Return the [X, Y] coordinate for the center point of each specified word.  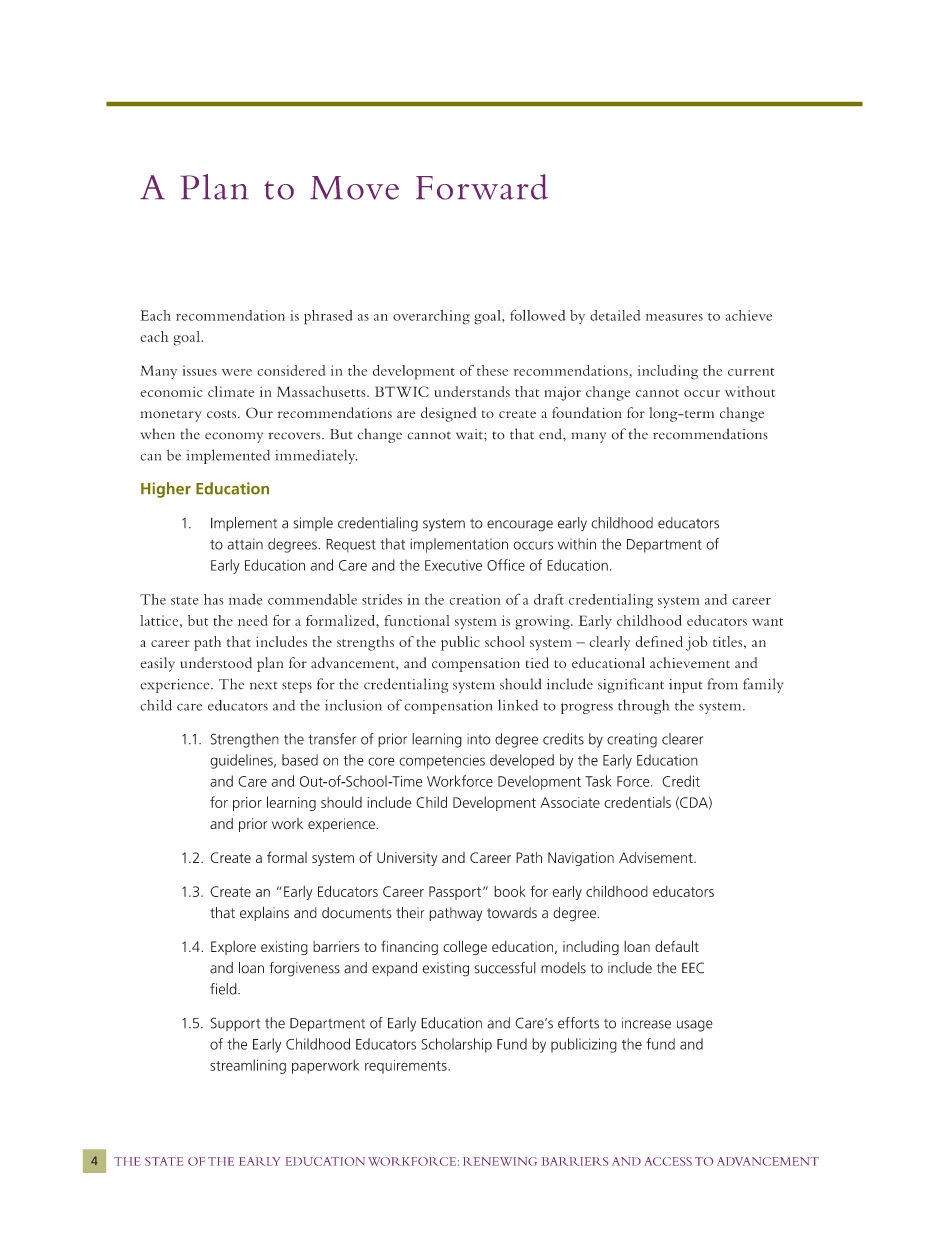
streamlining [248, 1066]
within [577, 544]
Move [354, 188]
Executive [453, 565]
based [300, 760]
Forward [482, 187]
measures [674, 317]
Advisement [657, 857]
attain [245, 544]
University [407, 859]
